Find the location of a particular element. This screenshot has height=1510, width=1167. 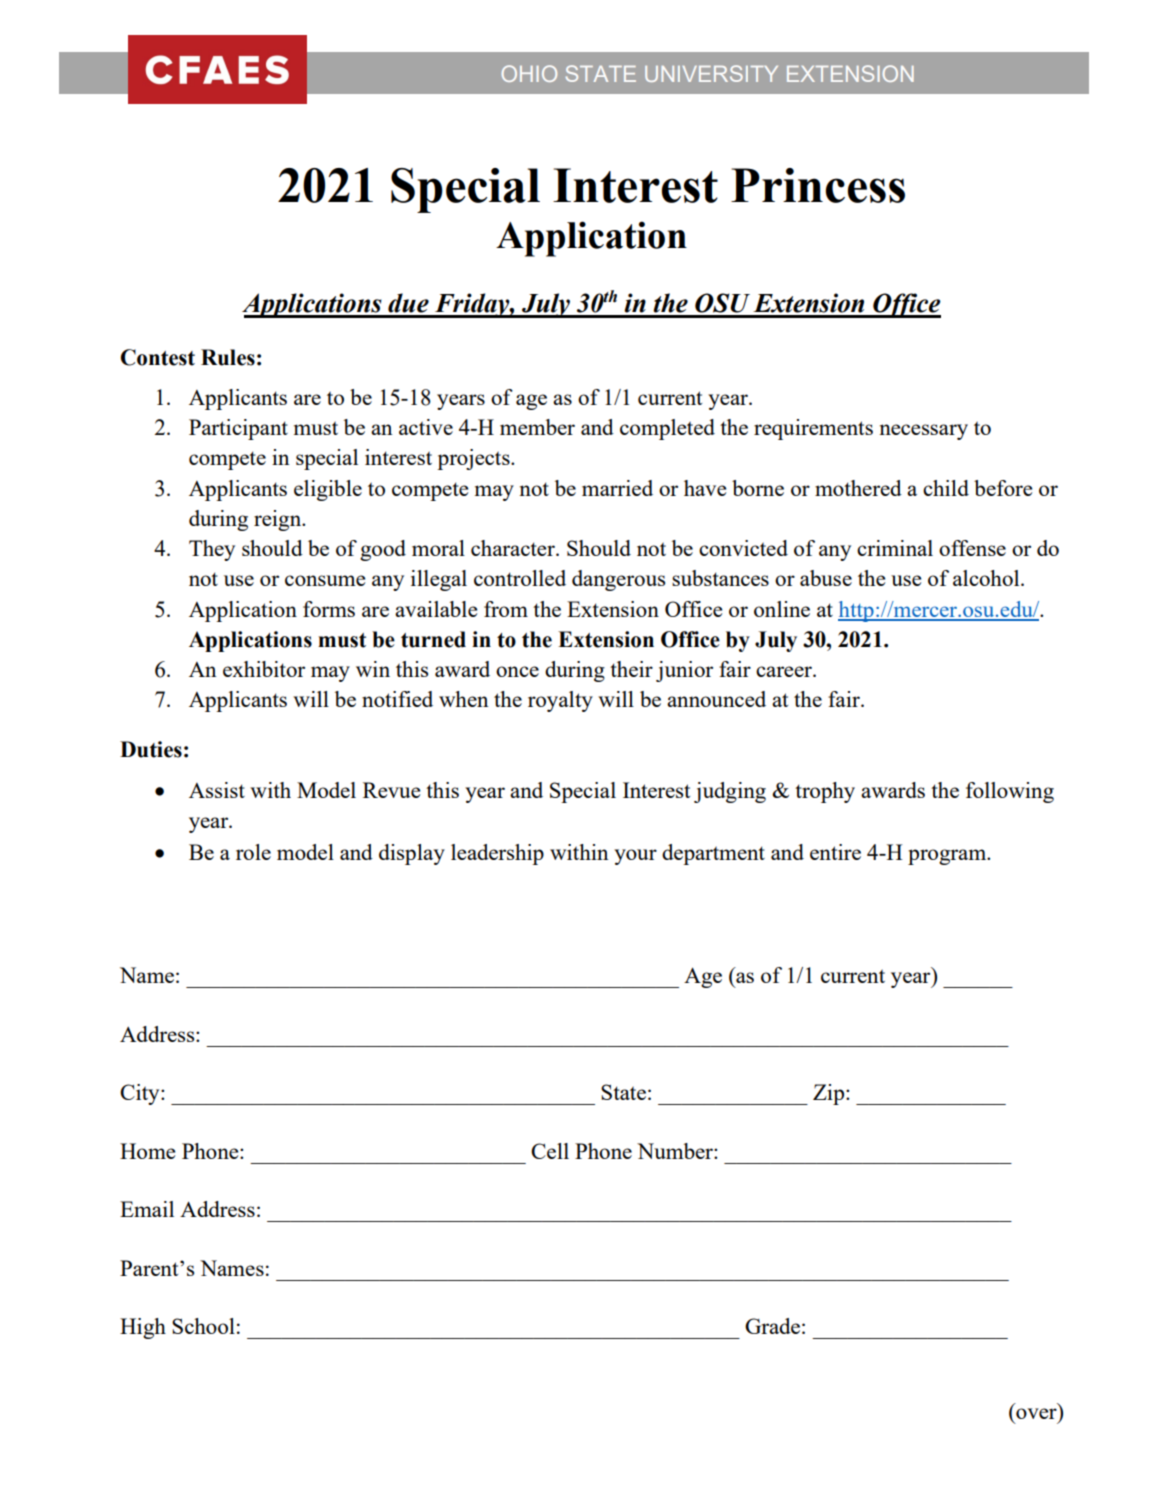

Home is located at coordinates (147, 1151).
